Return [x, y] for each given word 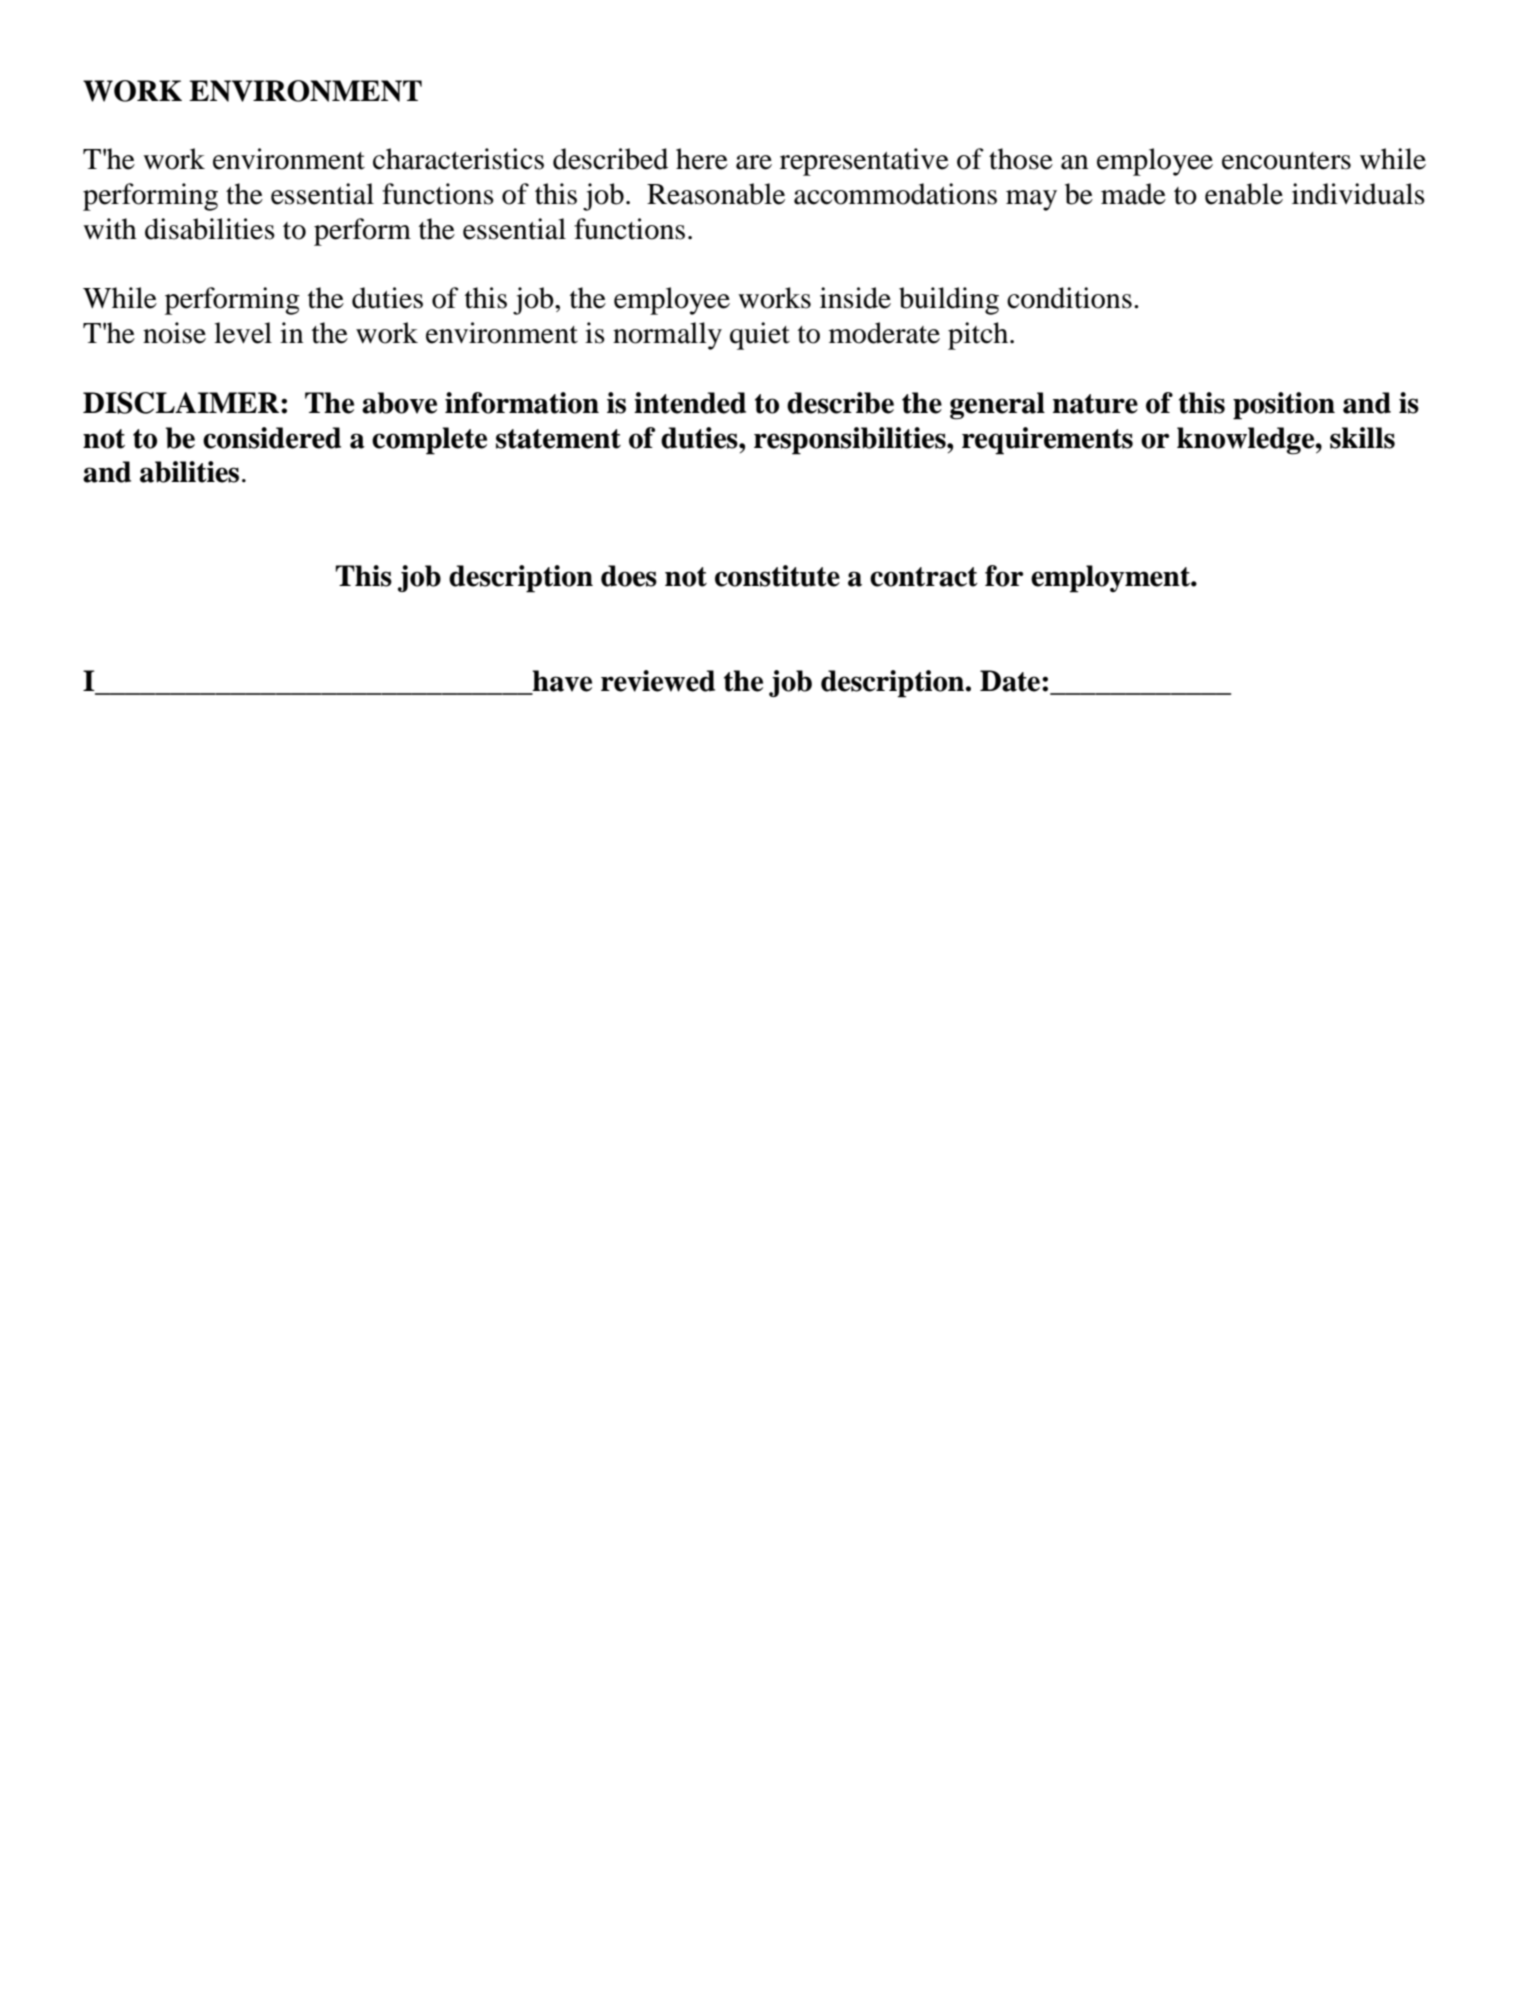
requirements [1047, 441]
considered [272, 438]
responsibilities [851, 441]
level [243, 333]
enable [1244, 194]
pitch [979, 336]
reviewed [658, 681]
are [754, 162]
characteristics [458, 159]
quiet [760, 336]
